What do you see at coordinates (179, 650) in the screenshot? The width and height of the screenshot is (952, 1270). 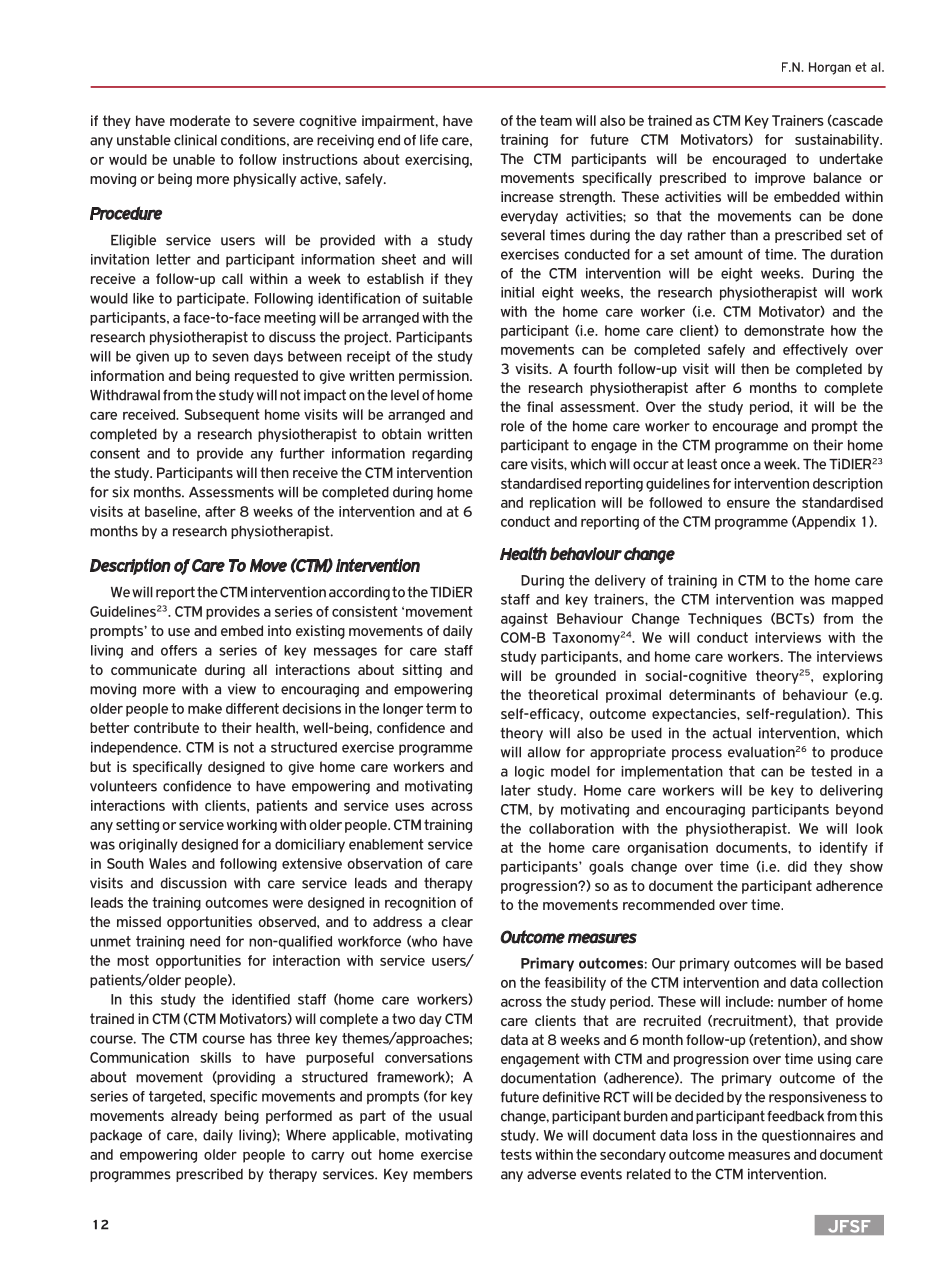 I see `offers` at bounding box center [179, 650].
